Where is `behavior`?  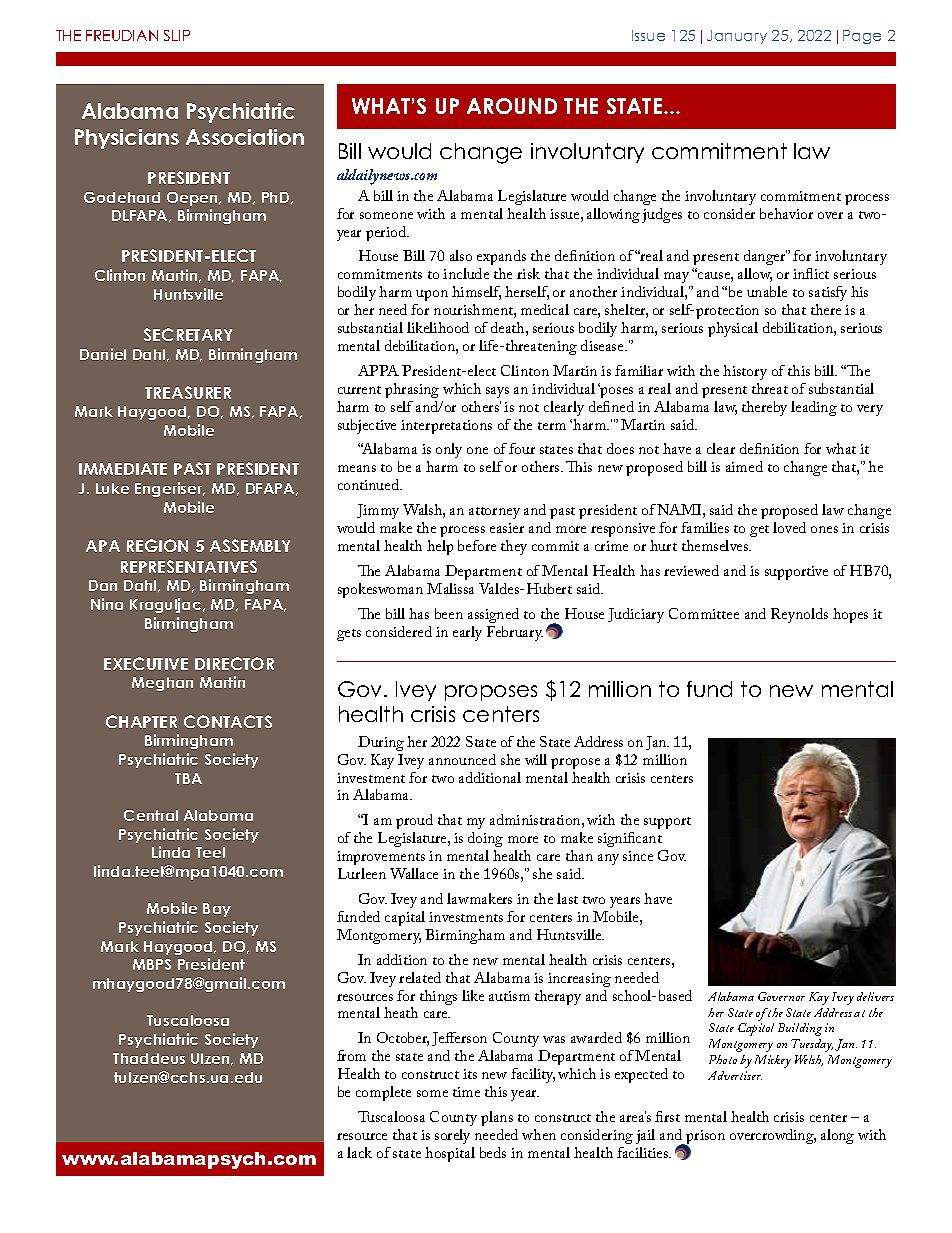 behavior is located at coordinates (786, 213).
